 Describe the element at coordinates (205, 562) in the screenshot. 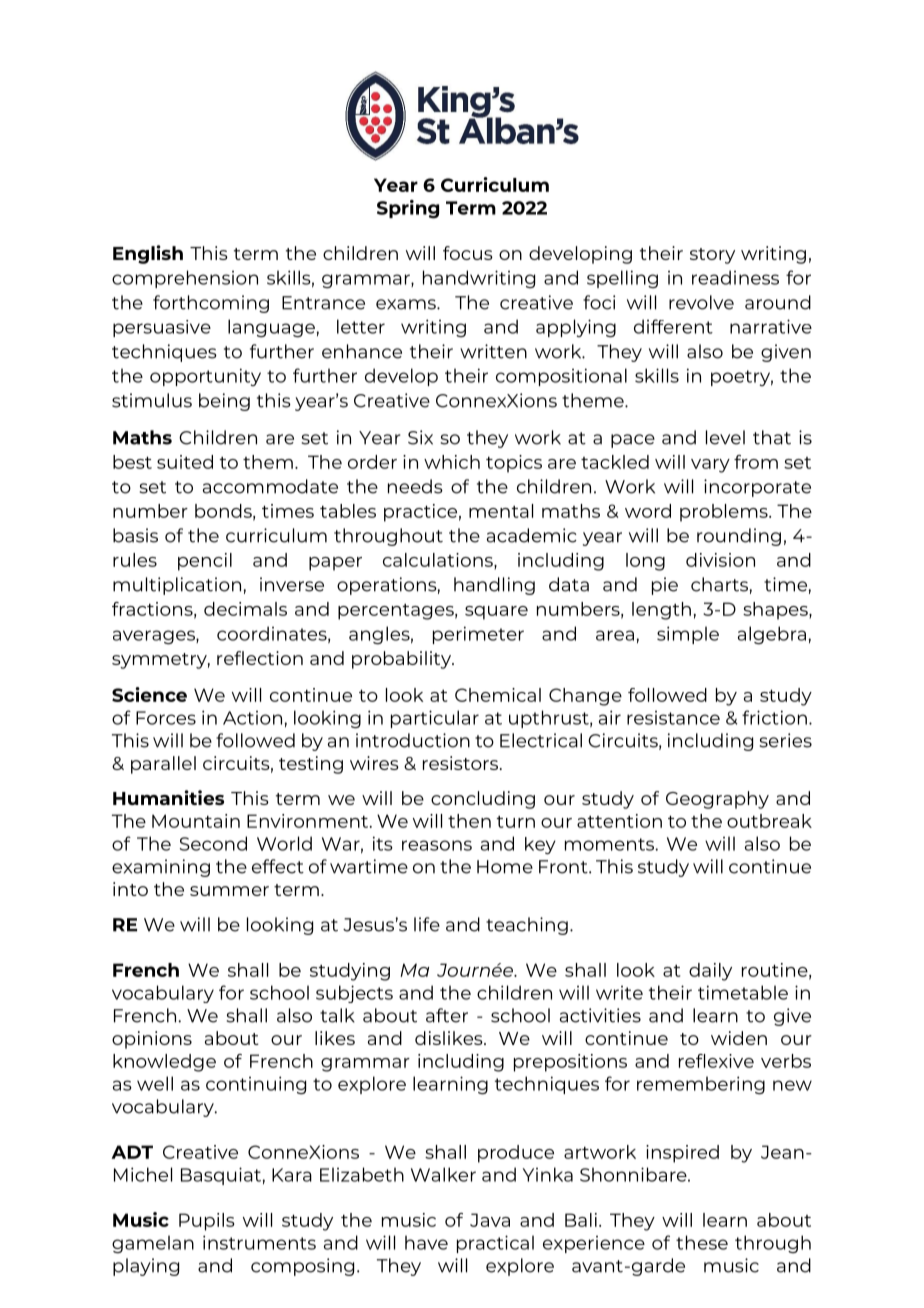

I see `pencil` at that location.
